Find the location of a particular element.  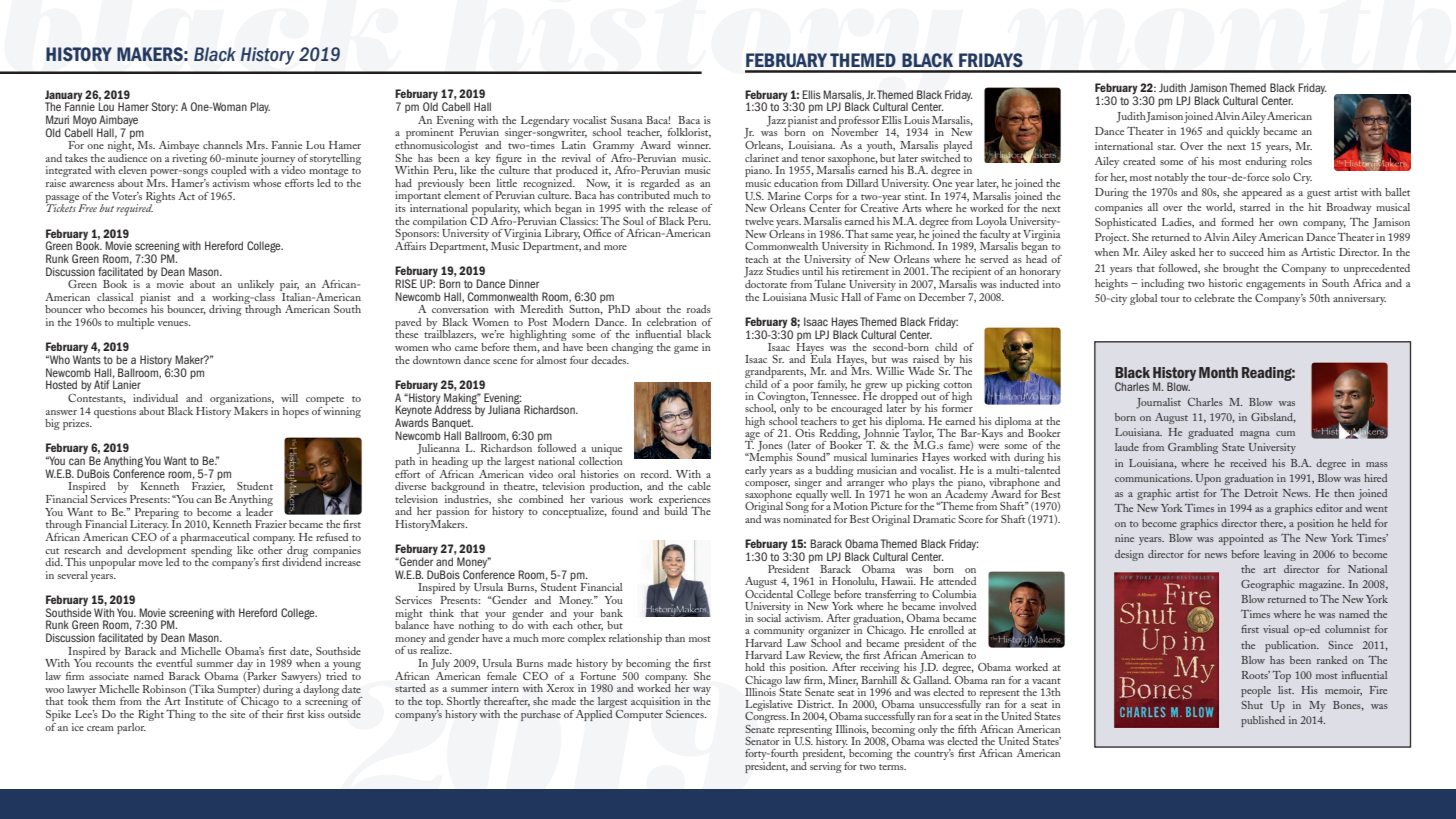

quickly is located at coordinates (1243, 132).
